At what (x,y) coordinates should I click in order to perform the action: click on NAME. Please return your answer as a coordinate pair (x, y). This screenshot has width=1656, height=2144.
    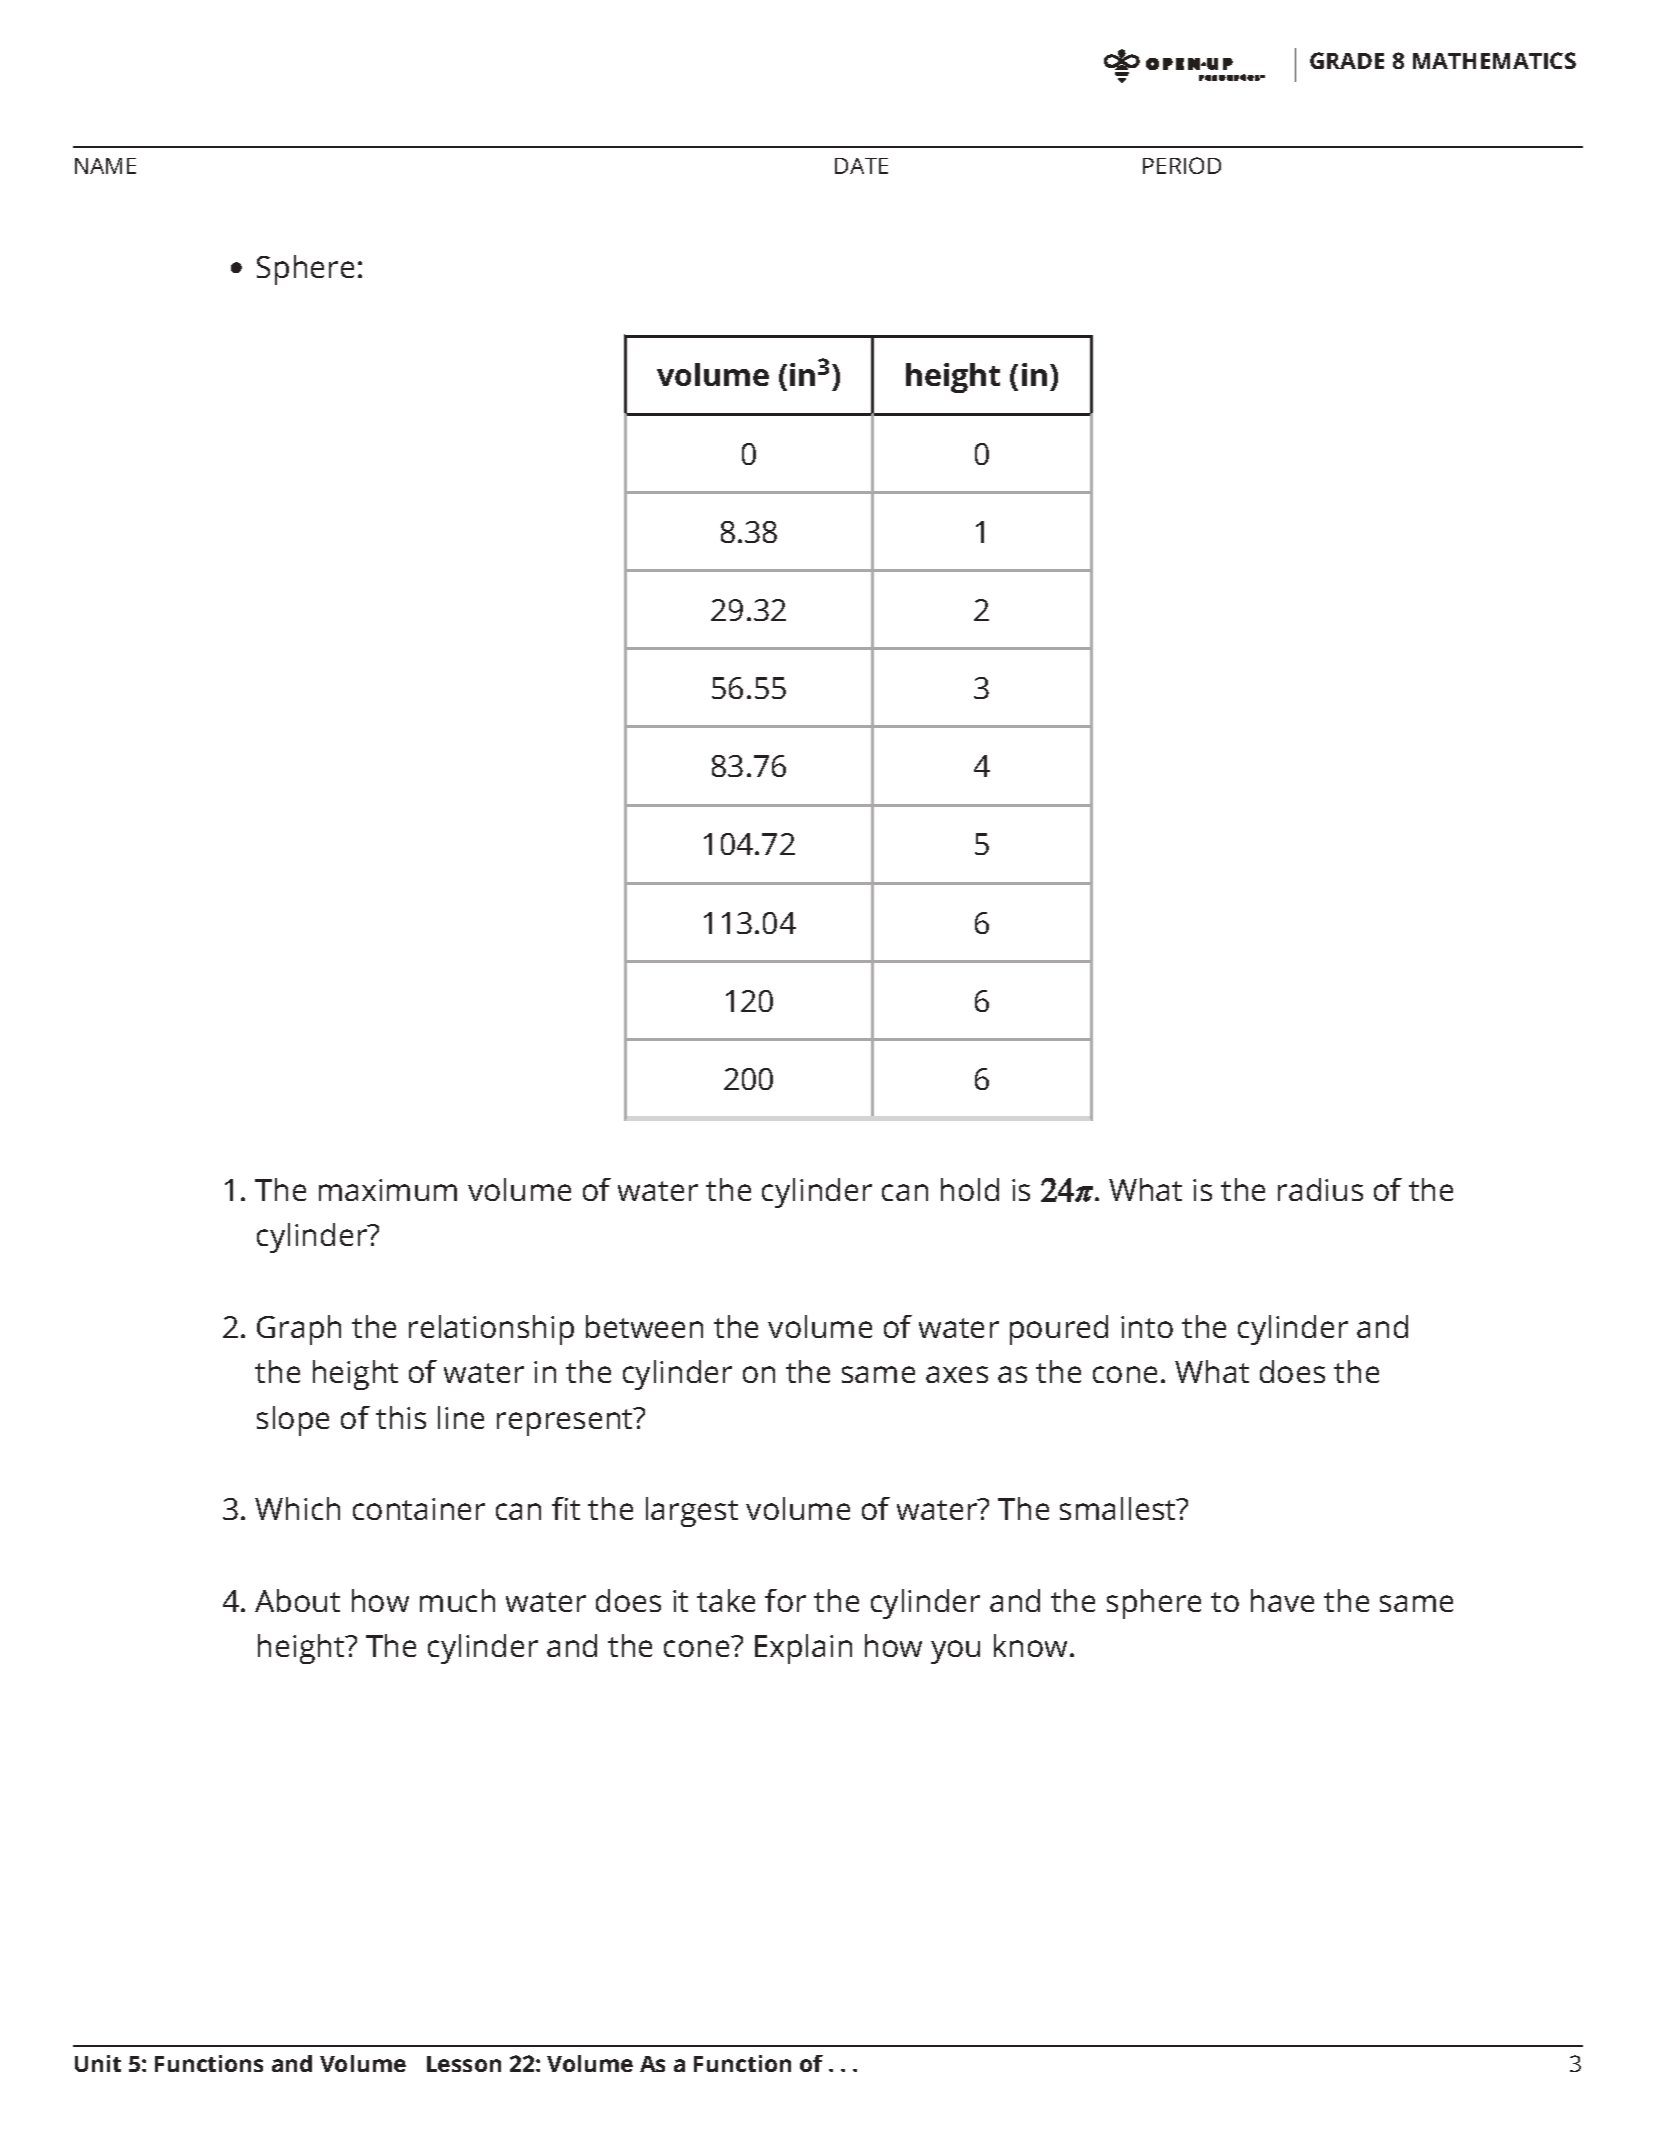
    Looking at the image, I should click on (105, 166).
